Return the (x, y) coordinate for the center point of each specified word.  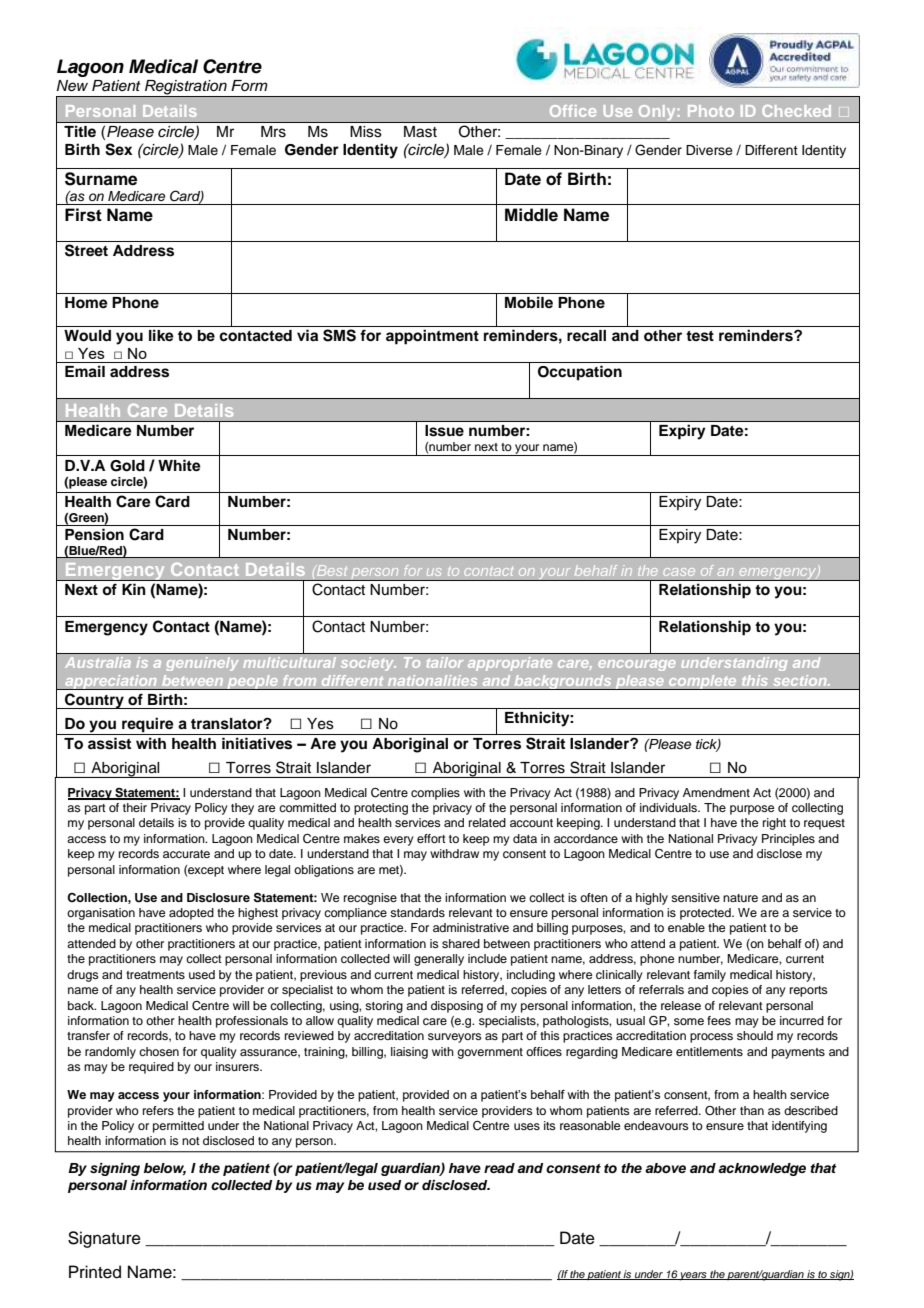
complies (435, 794)
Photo (711, 111)
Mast (420, 132)
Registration (186, 88)
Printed (95, 1272)
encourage (637, 665)
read (499, 1168)
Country (94, 701)
